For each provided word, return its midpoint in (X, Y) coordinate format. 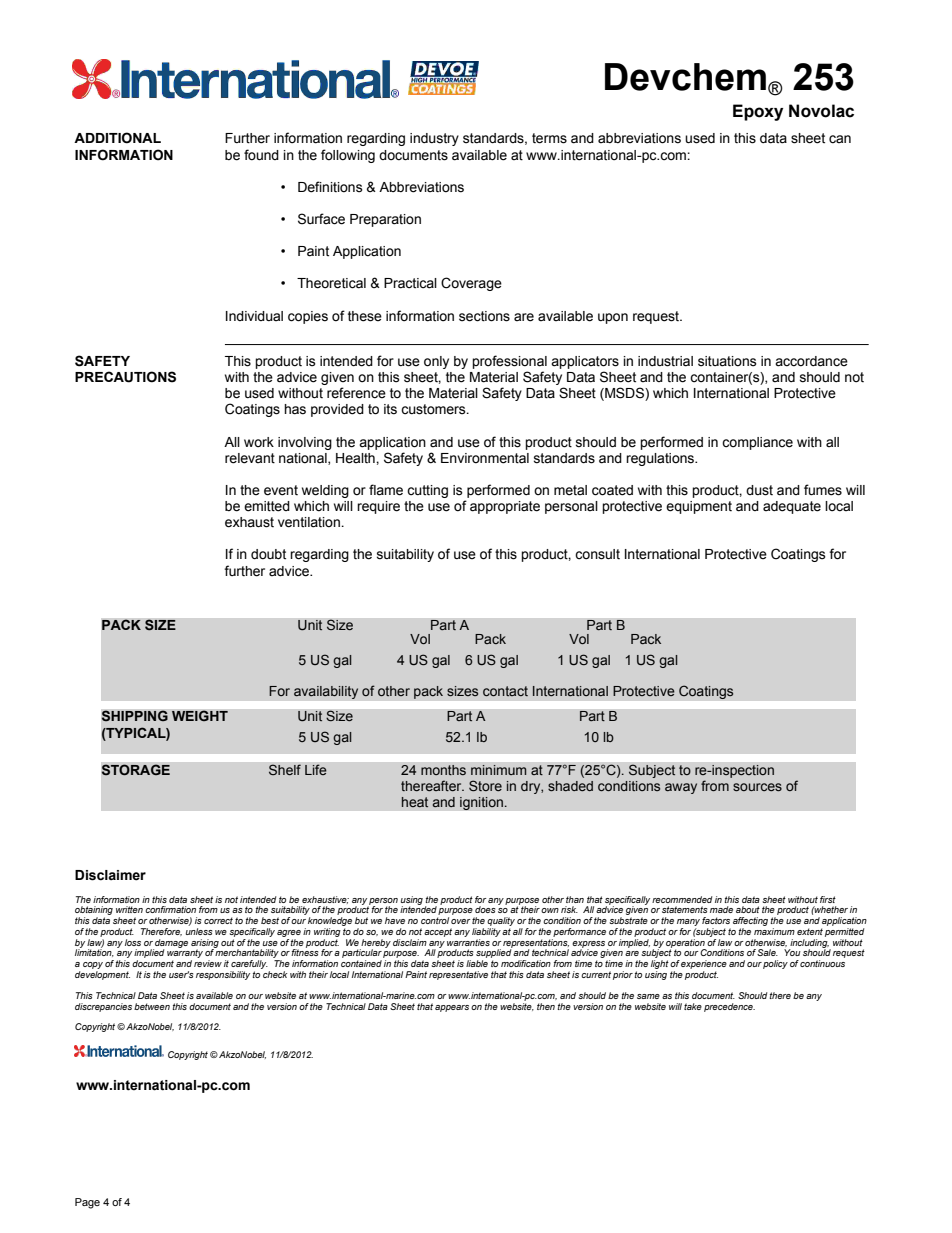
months (443, 770)
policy (775, 964)
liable (477, 963)
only (436, 362)
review (208, 963)
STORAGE (135, 770)
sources (757, 787)
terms (549, 138)
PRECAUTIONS (125, 377)
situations (727, 361)
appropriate (505, 507)
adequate (792, 507)
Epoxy (758, 112)
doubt (268, 554)
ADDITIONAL (117, 138)
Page (87, 1203)
